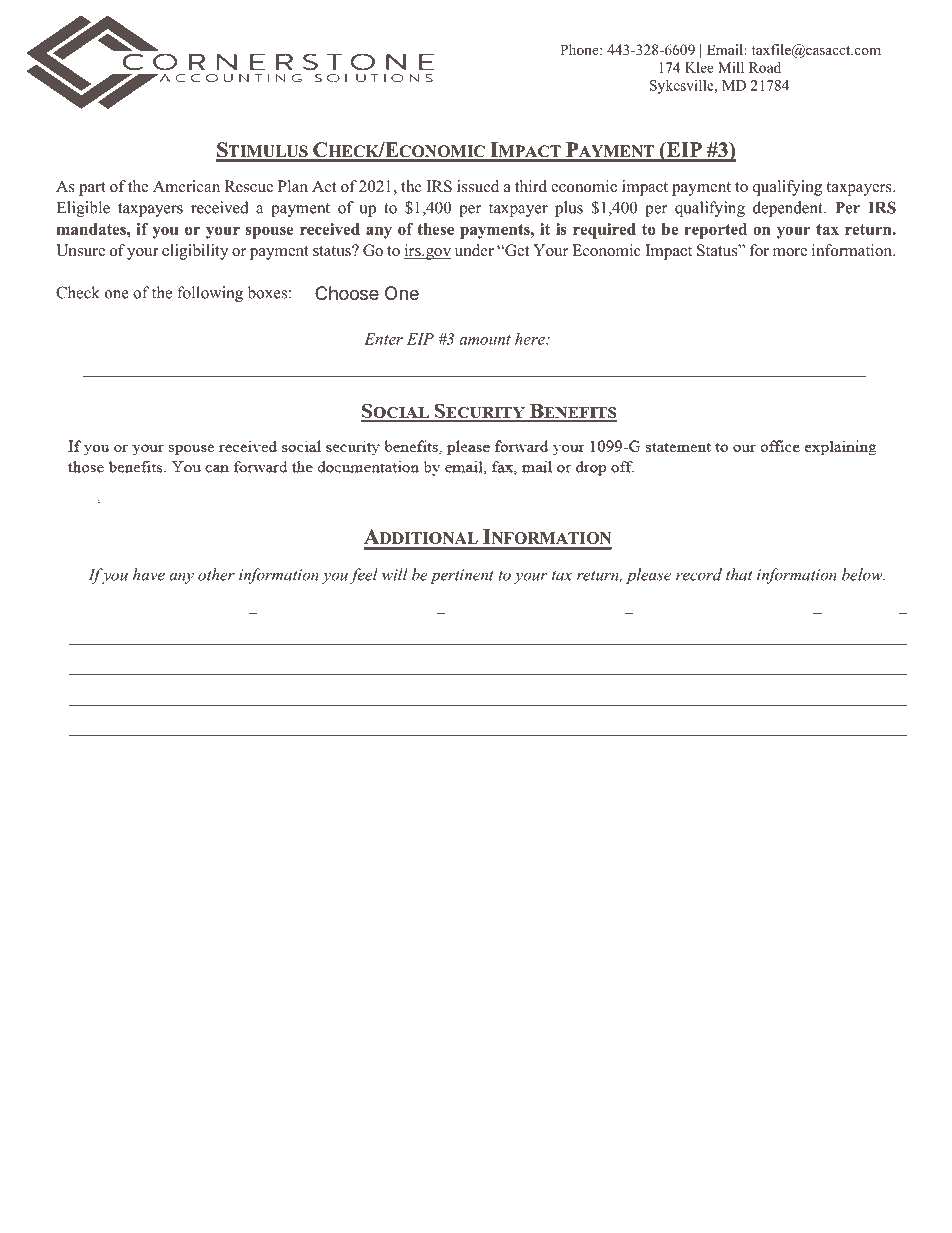 Image resolution: width=952 pixels, height=1233 pixels. Describe the element at coordinates (210, 294) in the page. I see `following` at that location.
